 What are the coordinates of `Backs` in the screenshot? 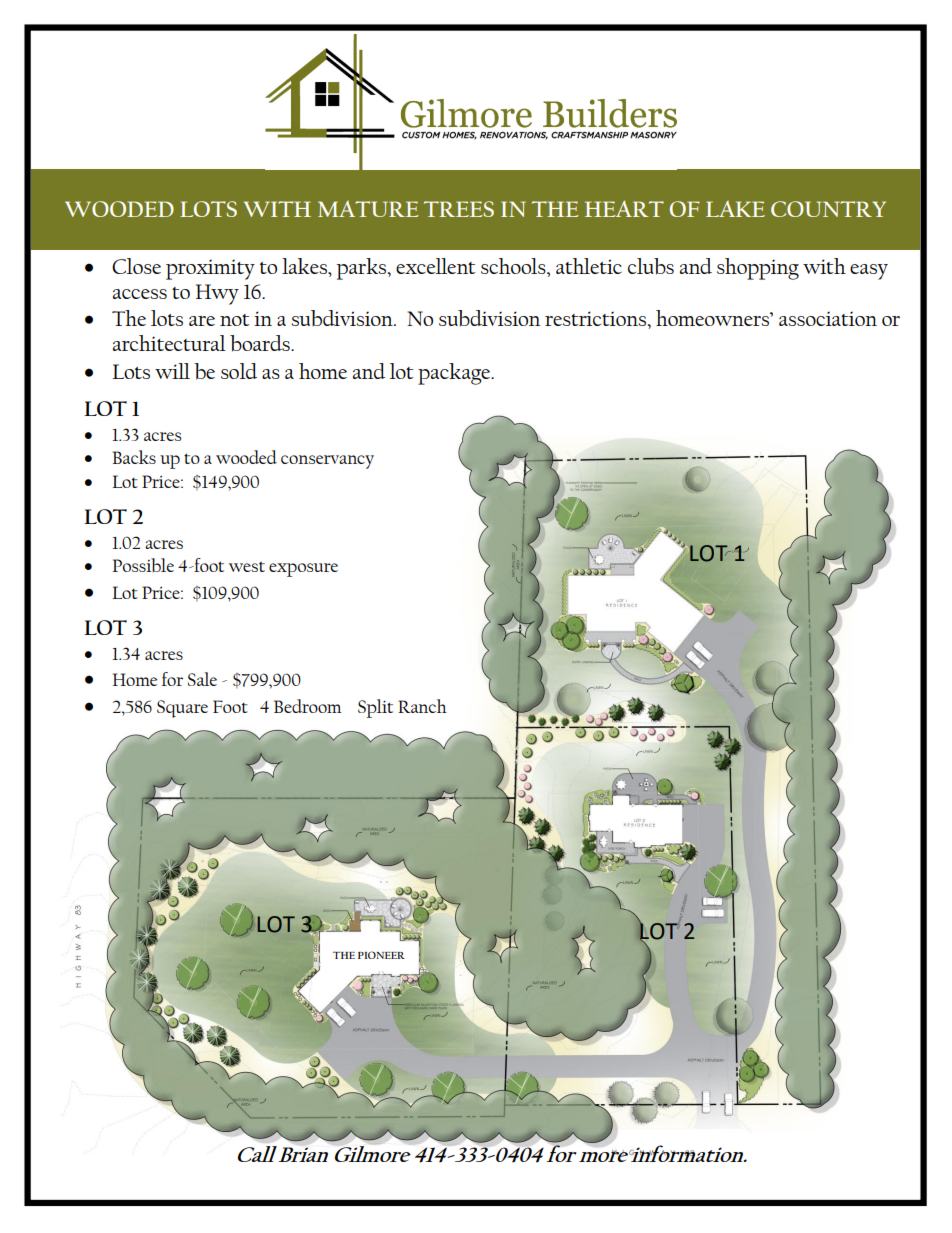 It's located at (134, 457).
